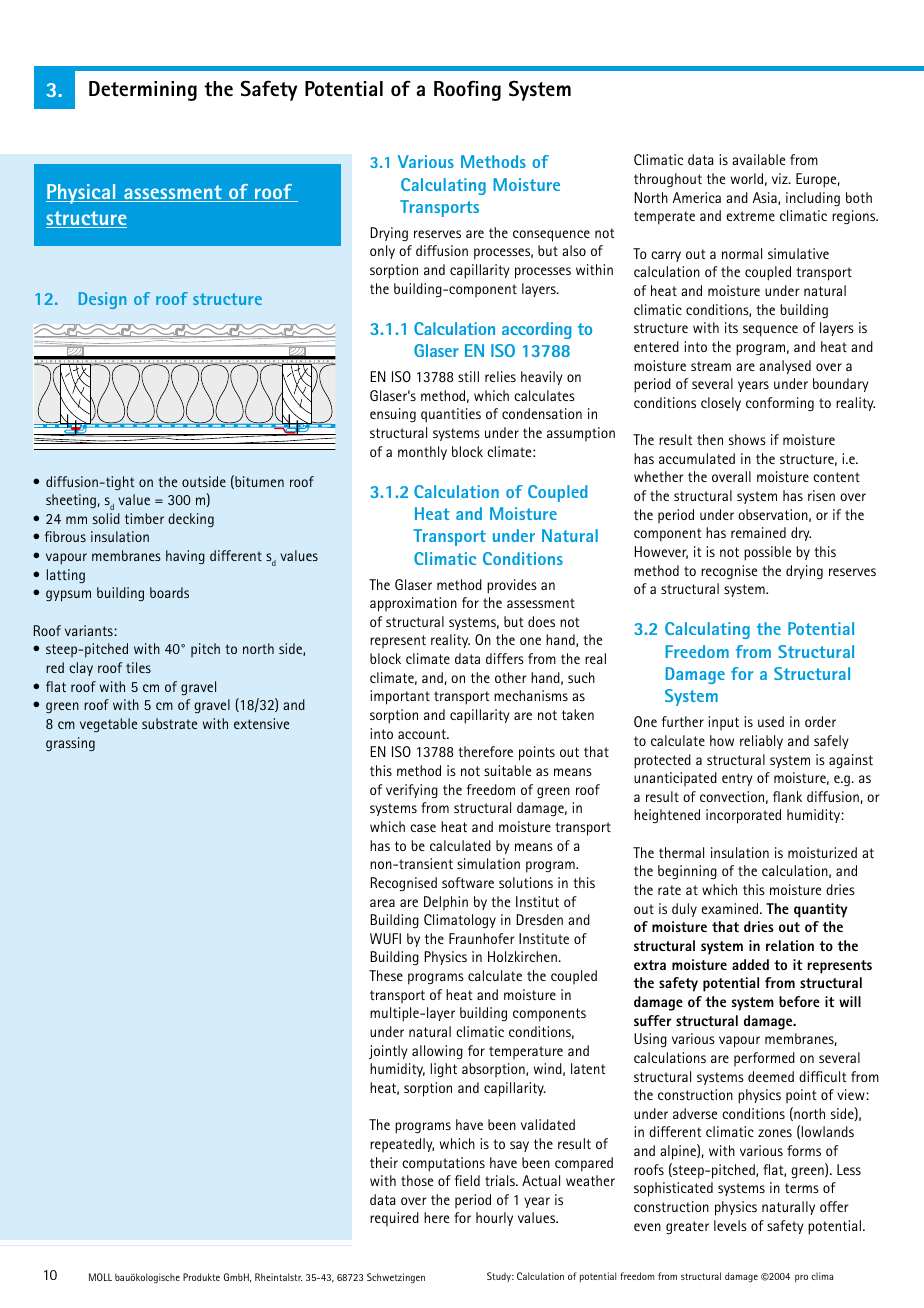 Image resolution: width=924 pixels, height=1308 pixels. What do you see at coordinates (382, 252) in the screenshot?
I see `only` at bounding box center [382, 252].
